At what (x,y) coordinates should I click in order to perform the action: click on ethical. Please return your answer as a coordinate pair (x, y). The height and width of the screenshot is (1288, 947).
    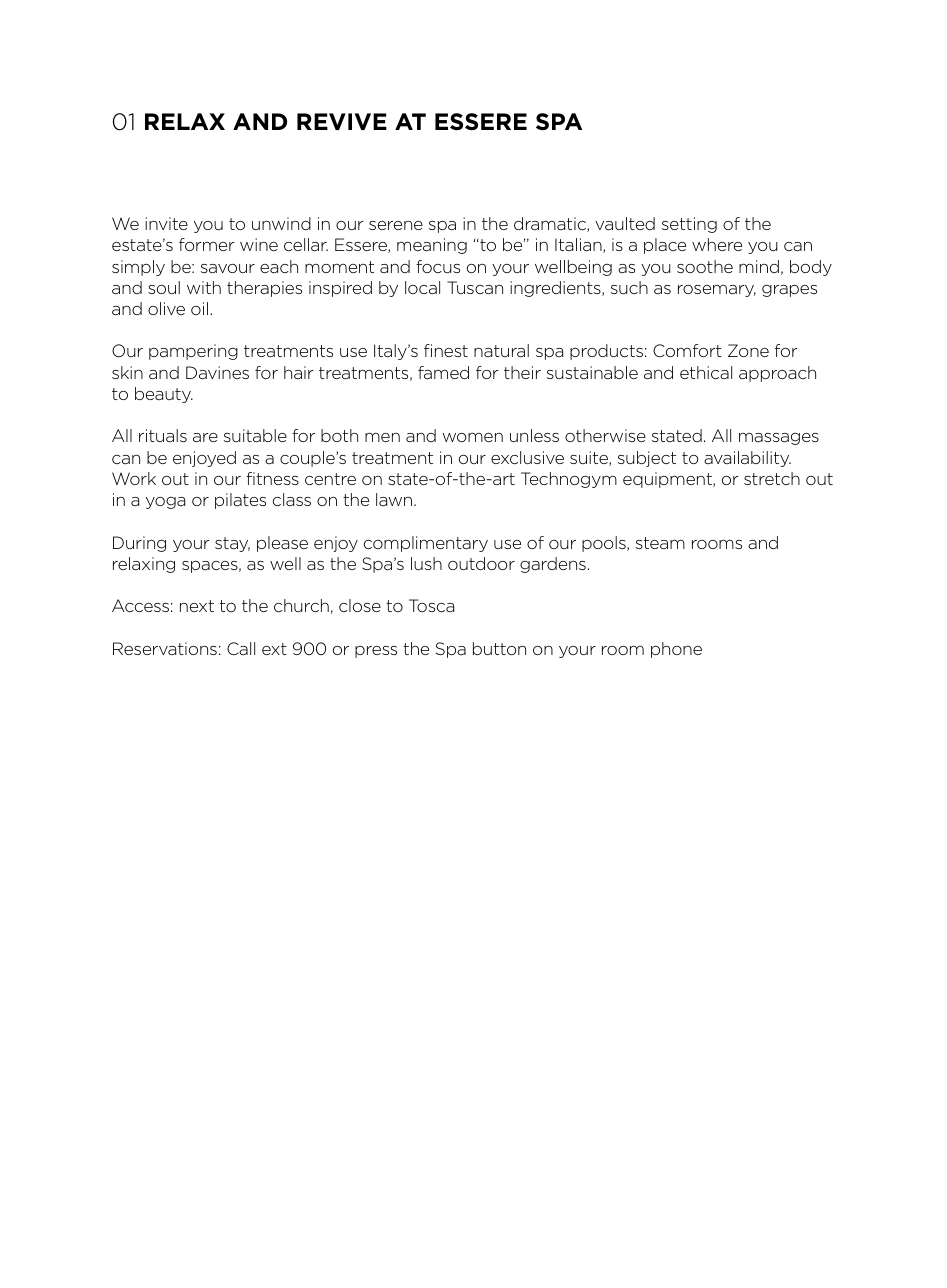
    Looking at the image, I should click on (706, 372).
